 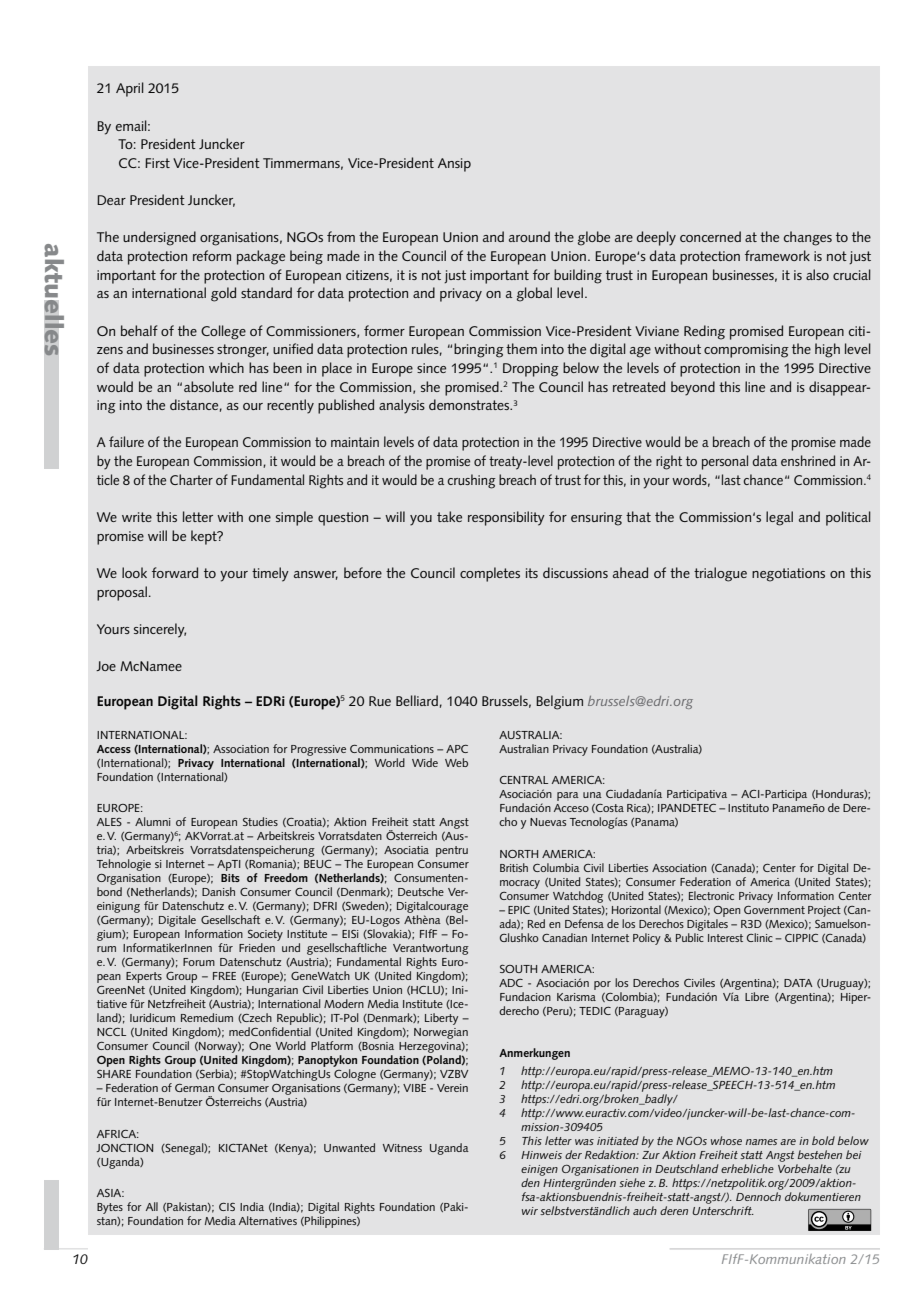 What do you see at coordinates (452, 851) in the screenshot?
I see `pentru` at bounding box center [452, 851].
